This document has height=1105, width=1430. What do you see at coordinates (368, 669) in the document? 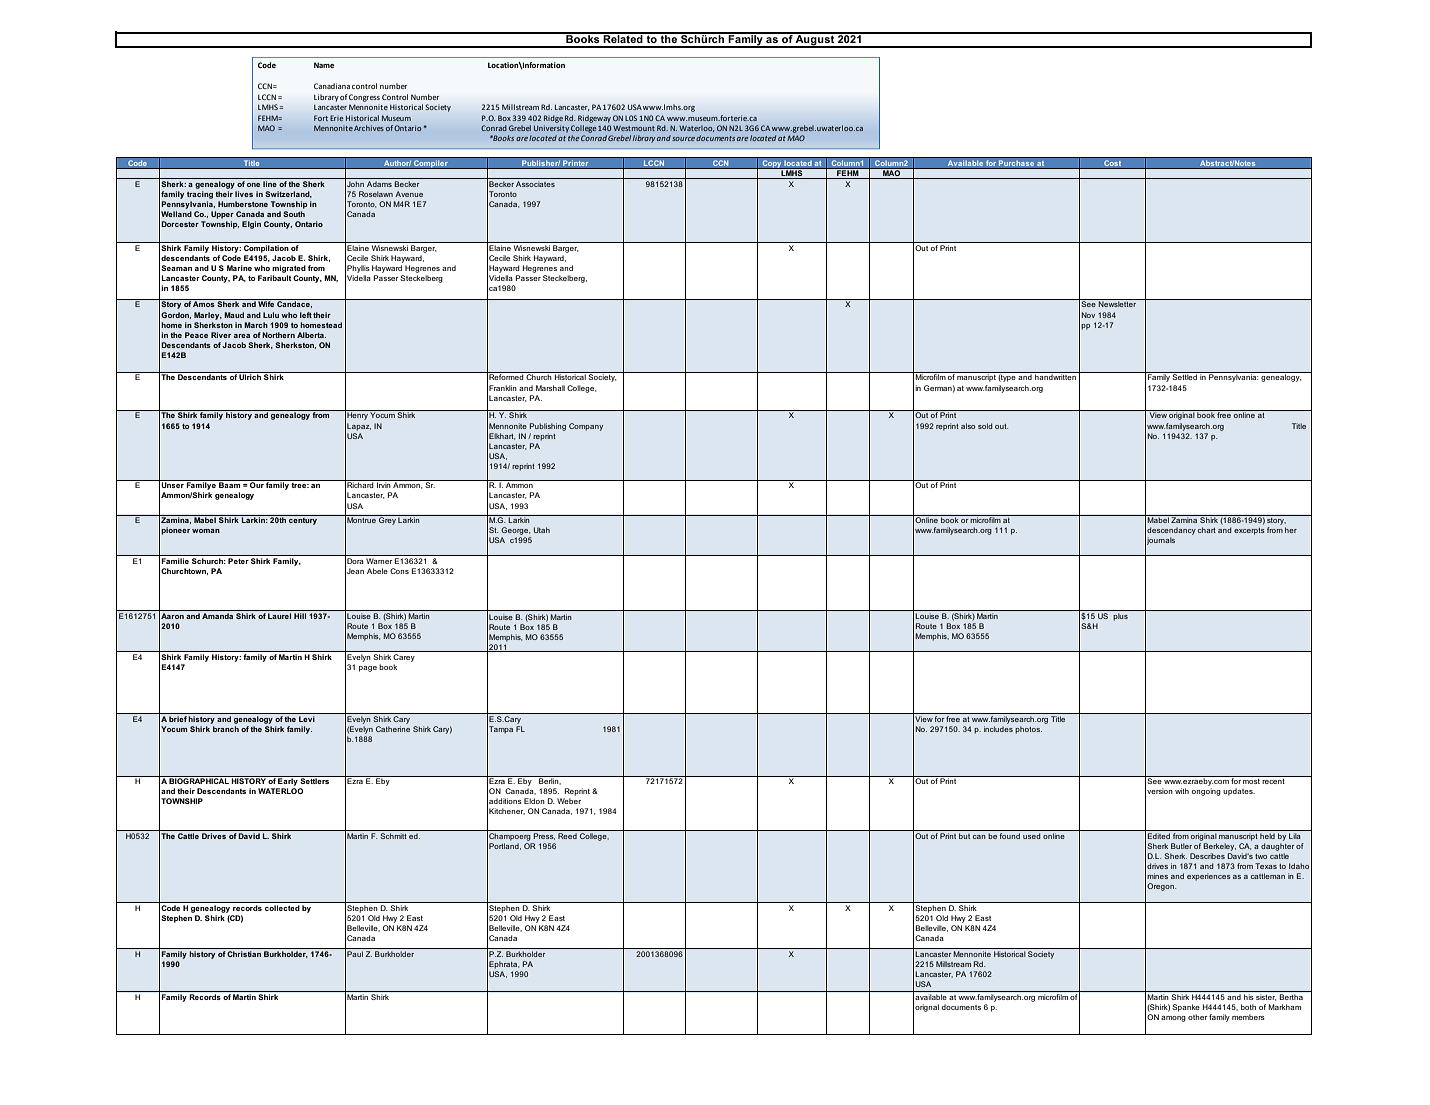
I see `page` at bounding box center [368, 669].
